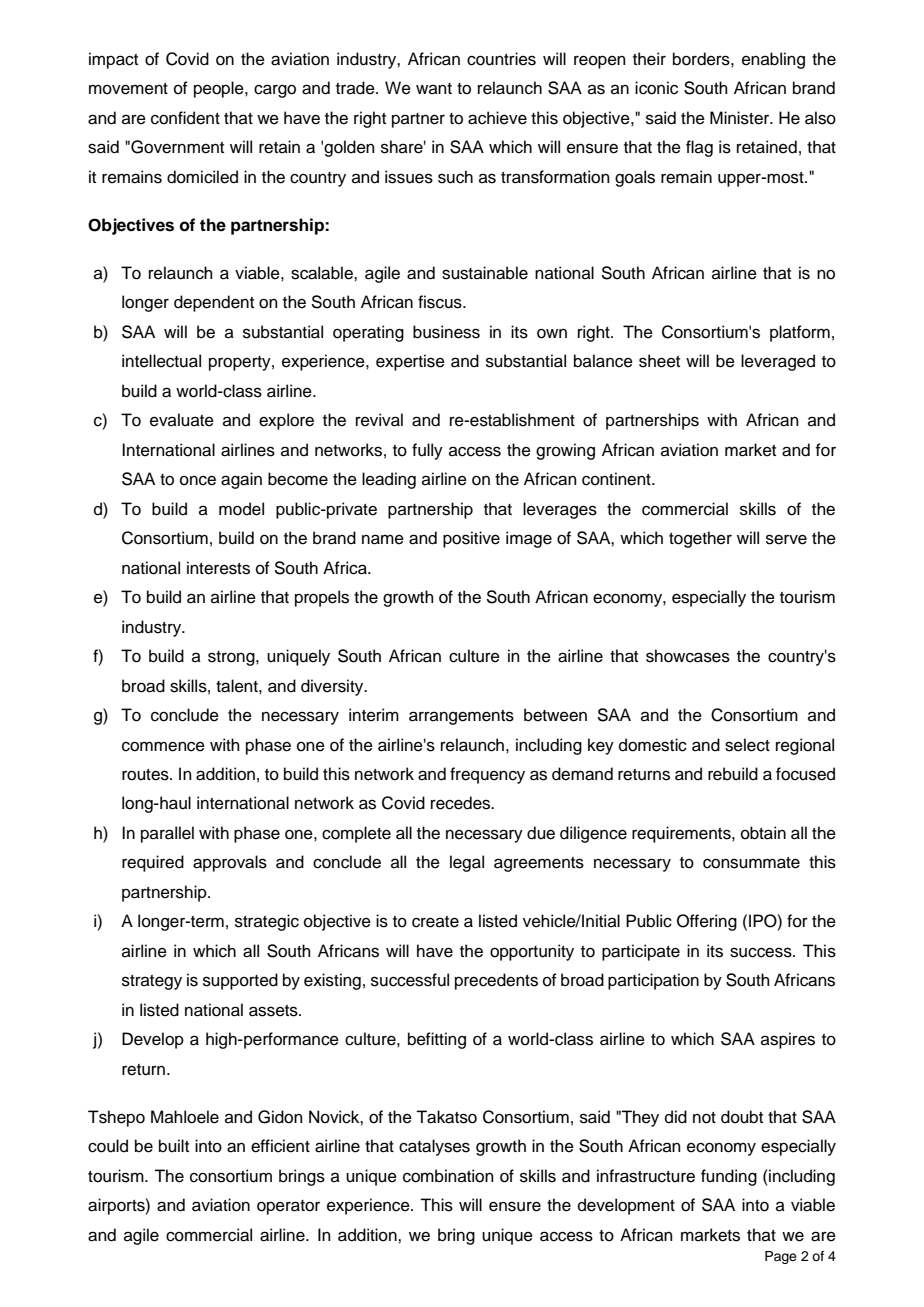  Describe the element at coordinates (700, 539) in the screenshot. I see `together` at that location.
